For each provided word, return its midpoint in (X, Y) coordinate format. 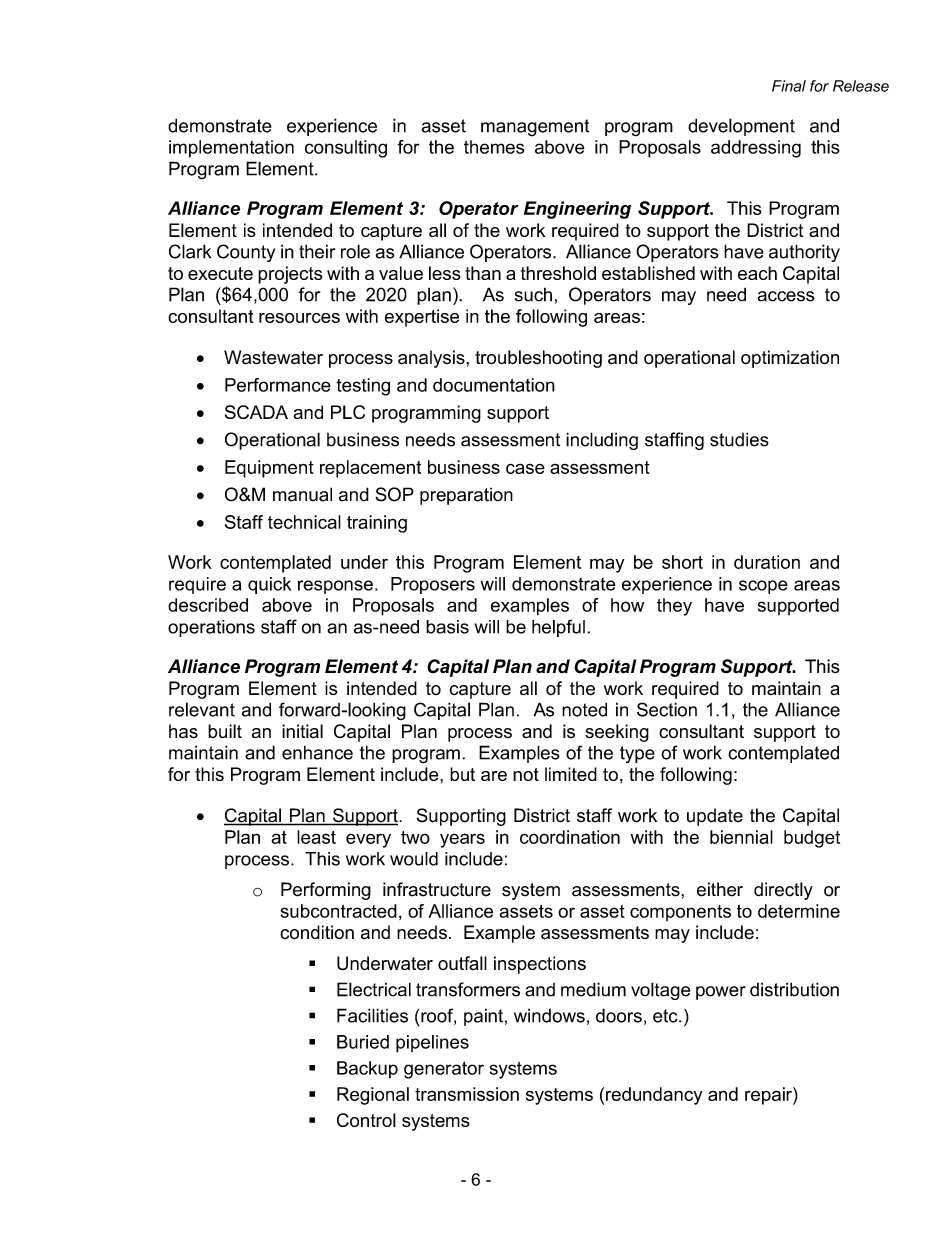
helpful (558, 628)
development (741, 127)
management (535, 128)
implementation (231, 149)
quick (269, 585)
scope (763, 587)
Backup (367, 1070)
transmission (467, 1094)
